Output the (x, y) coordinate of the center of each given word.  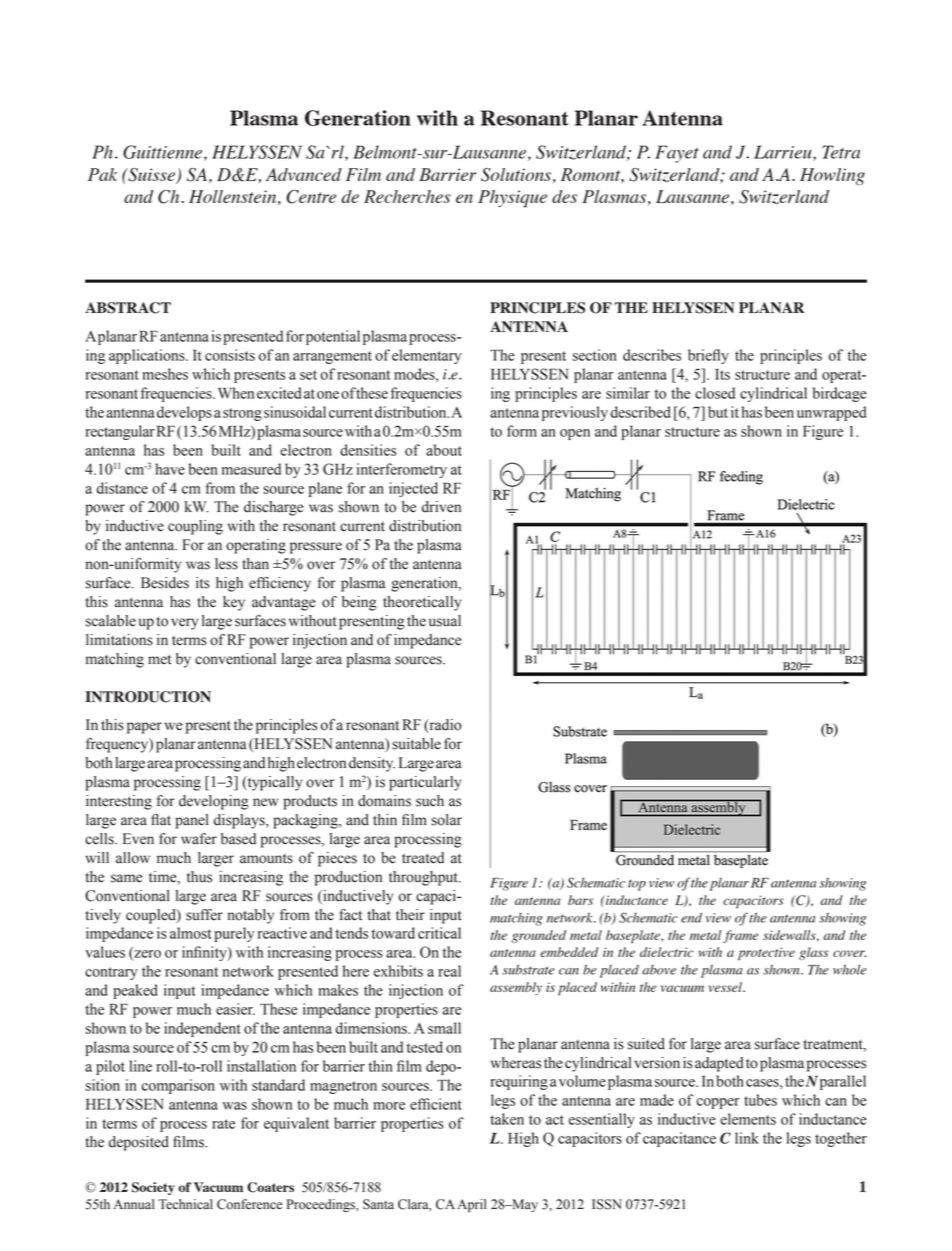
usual (445, 621)
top (637, 885)
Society (153, 1188)
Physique (512, 199)
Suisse (151, 176)
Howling (832, 176)
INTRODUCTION (148, 697)
